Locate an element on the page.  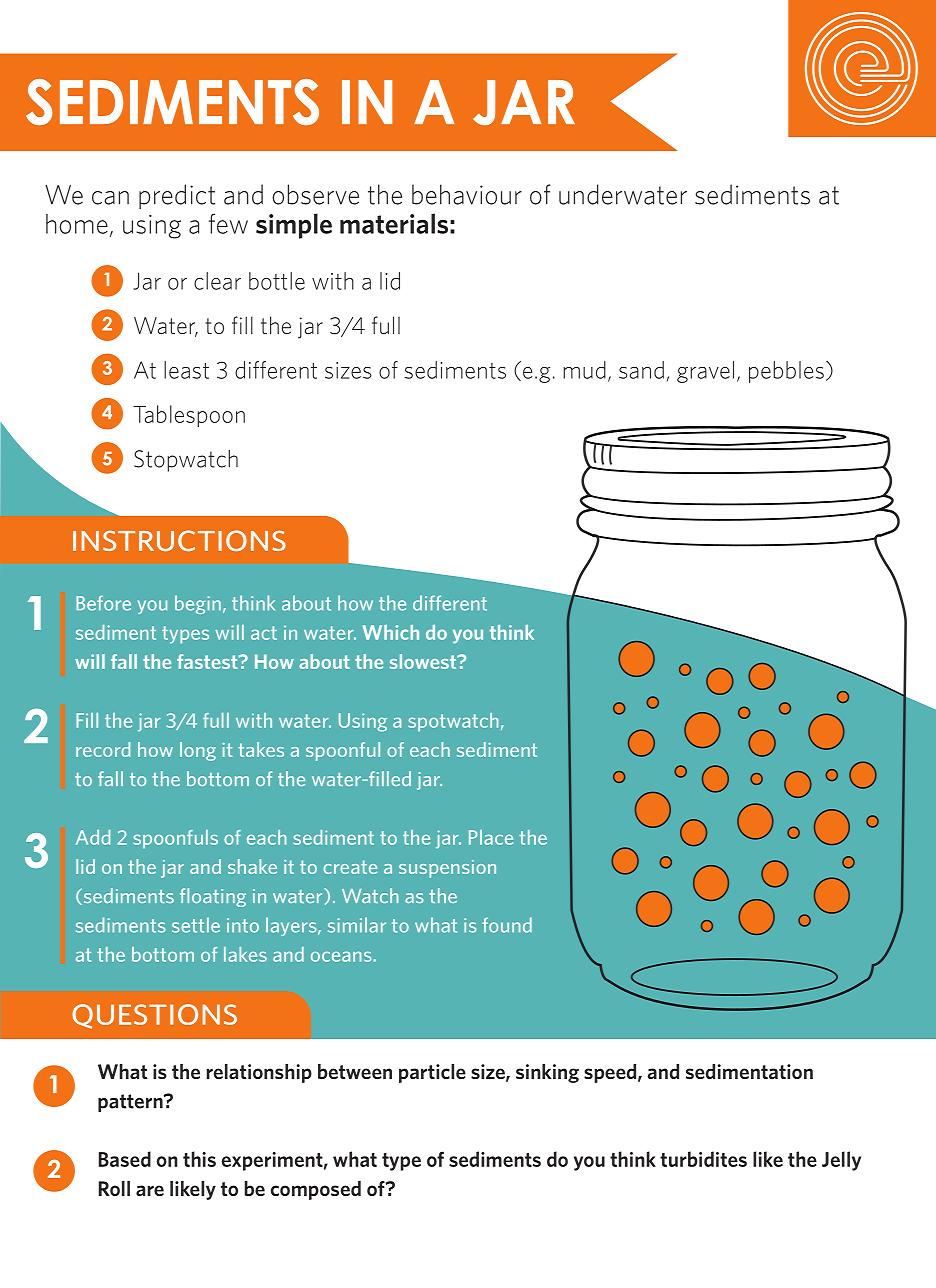
predict is located at coordinates (177, 196).
